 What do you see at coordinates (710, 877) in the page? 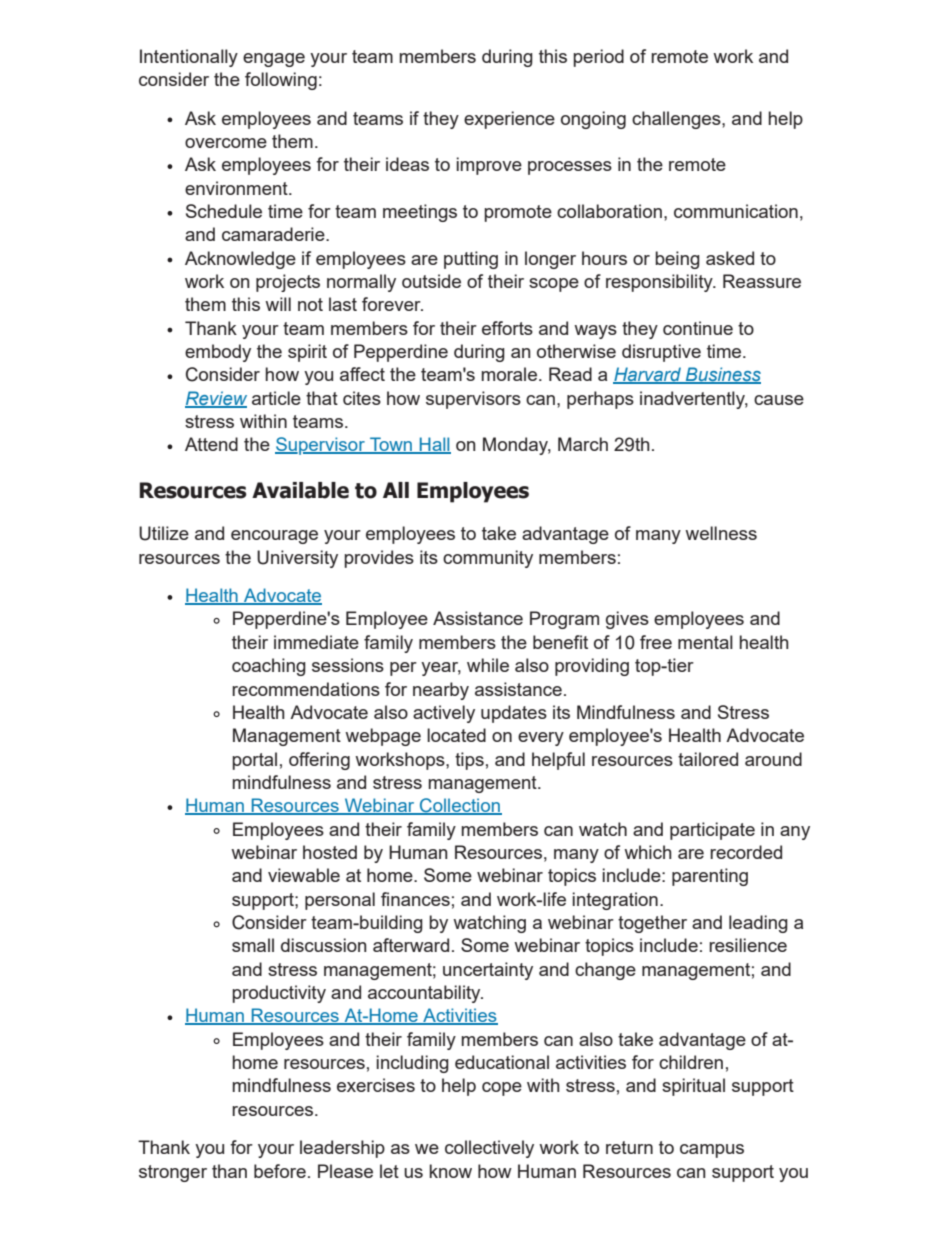
I see `parenting` at bounding box center [710, 877].
